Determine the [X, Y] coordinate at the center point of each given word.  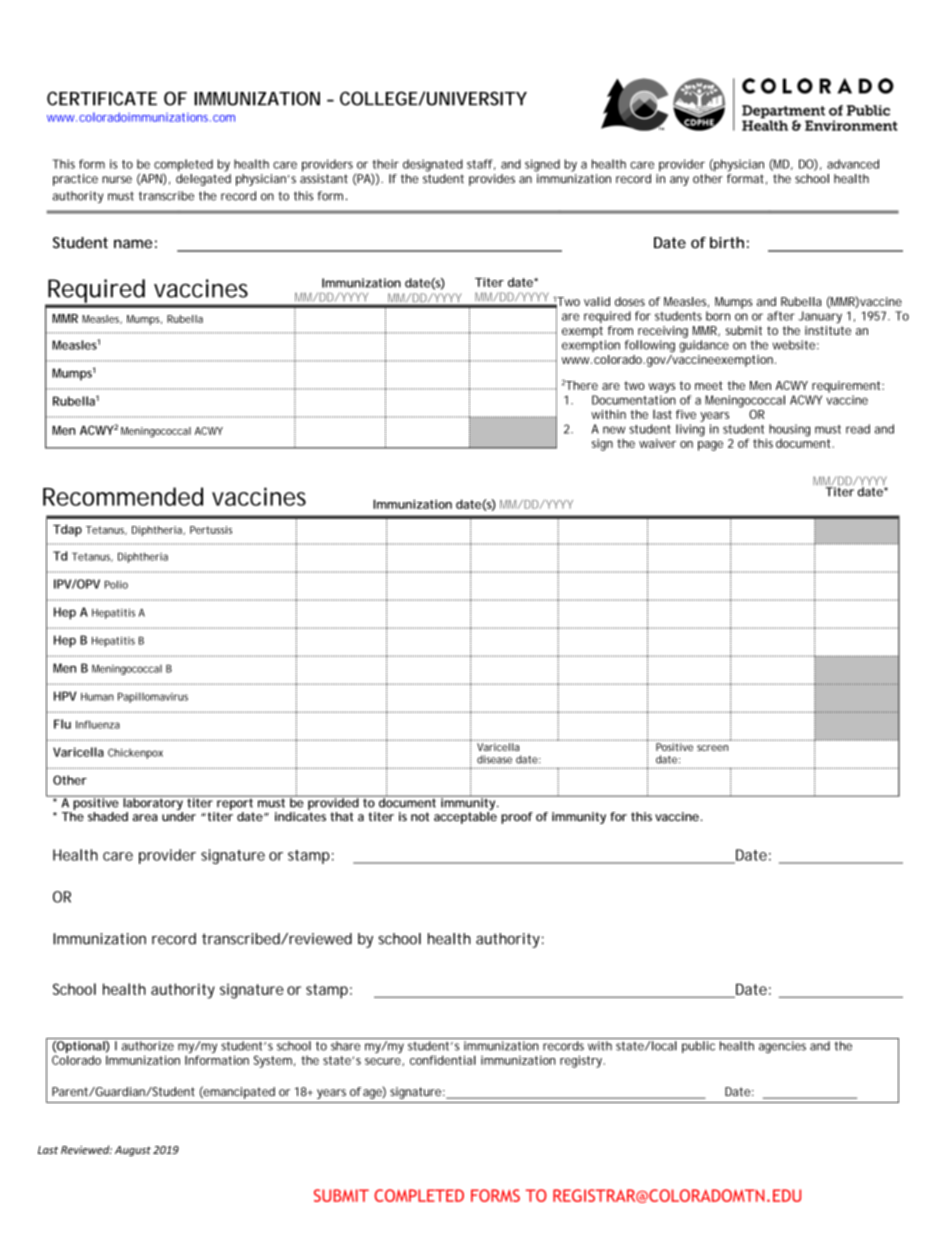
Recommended [123, 496]
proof [517, 818]
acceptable [465, 818]
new [614, 430]
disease [494, 759]
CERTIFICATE [102, 98]
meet [709, 385]
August [133, 1151]
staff [481, 164]
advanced [853, 164]
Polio [116, 584]
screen [712, 748]
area [145, 817]
